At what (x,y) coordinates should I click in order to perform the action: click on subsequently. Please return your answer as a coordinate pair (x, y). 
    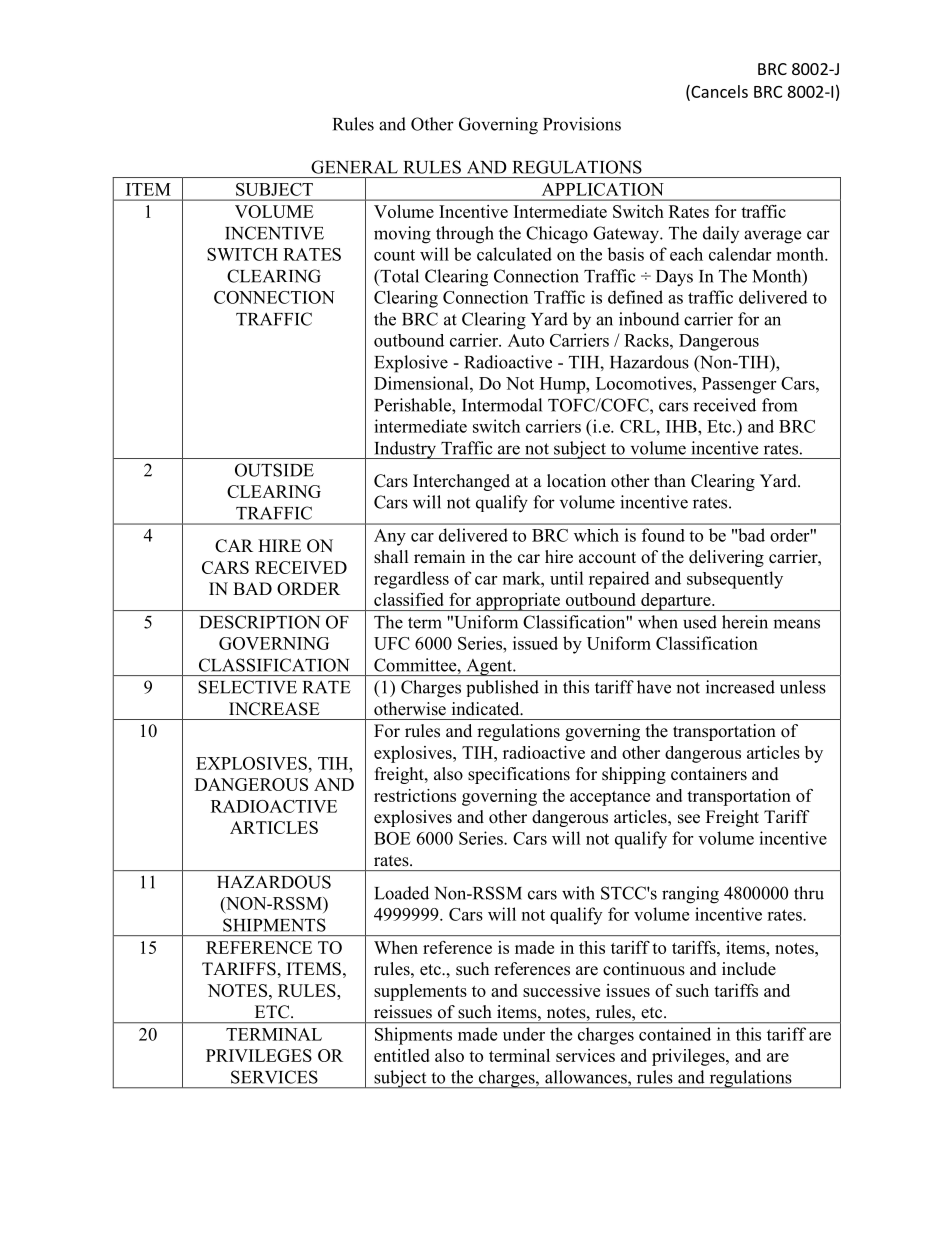
    Looking at the image, I should click on (735, 580).
